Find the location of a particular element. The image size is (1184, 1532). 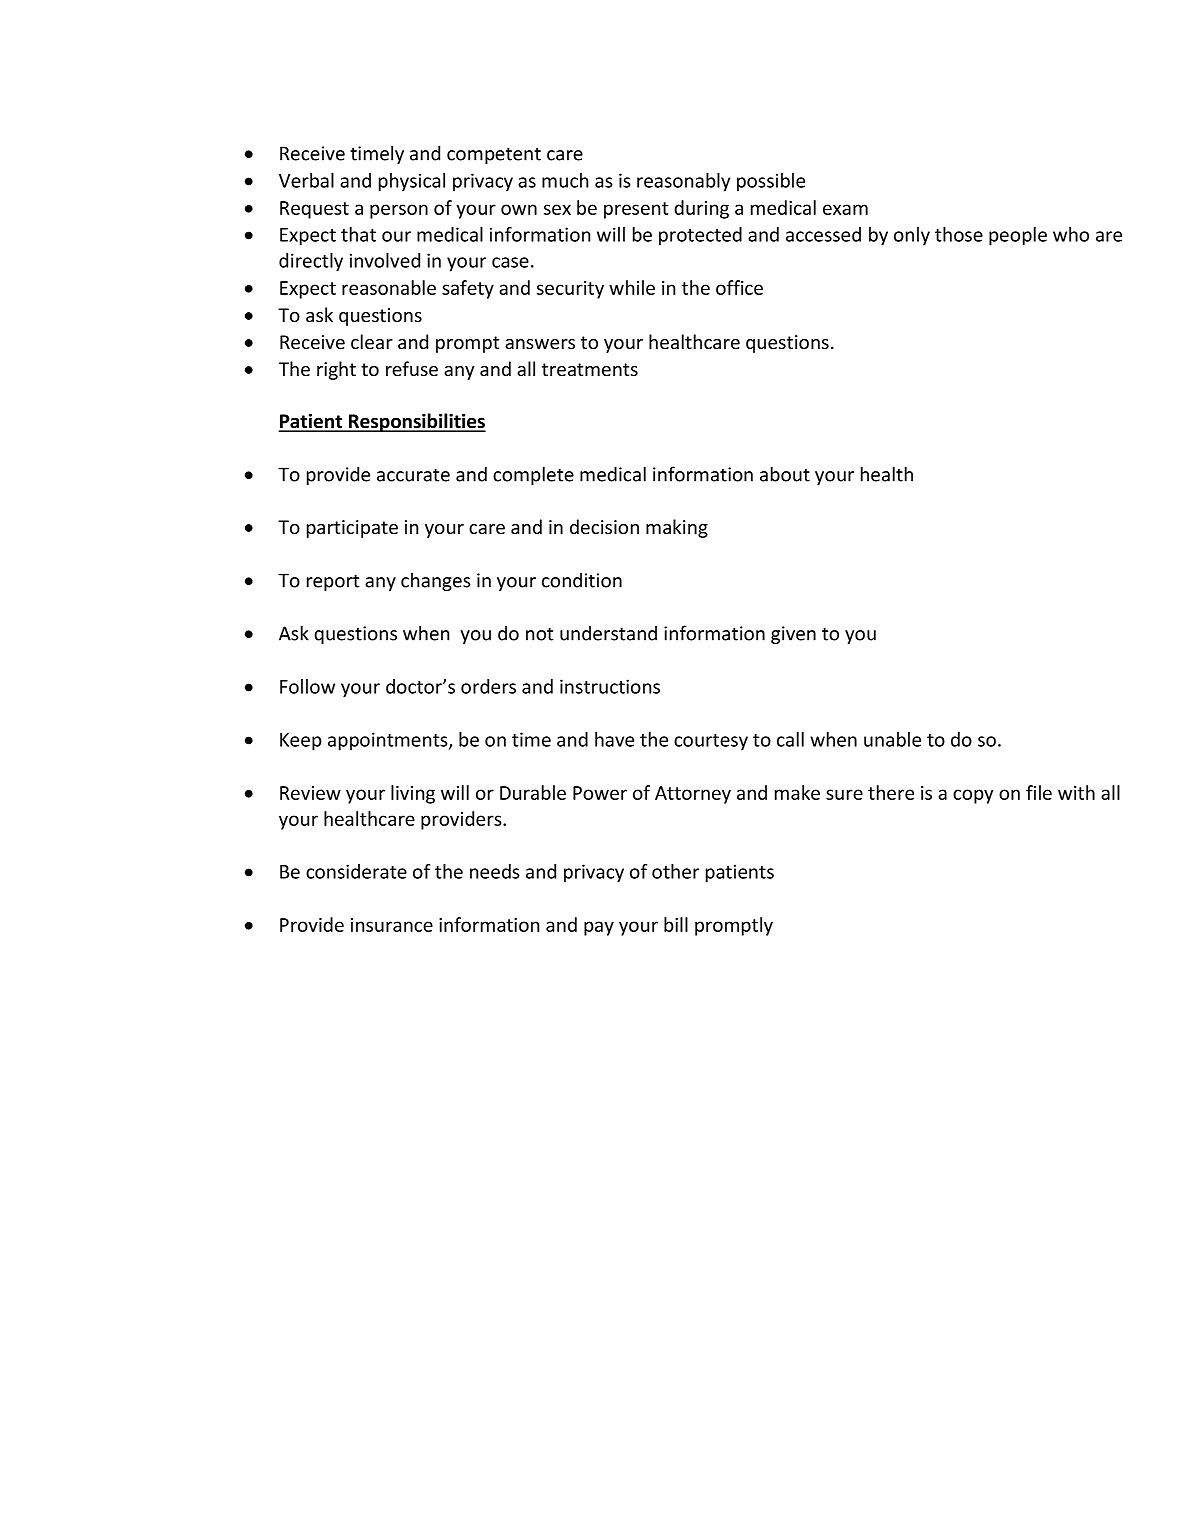

those is located at coordinates (959, 234).
